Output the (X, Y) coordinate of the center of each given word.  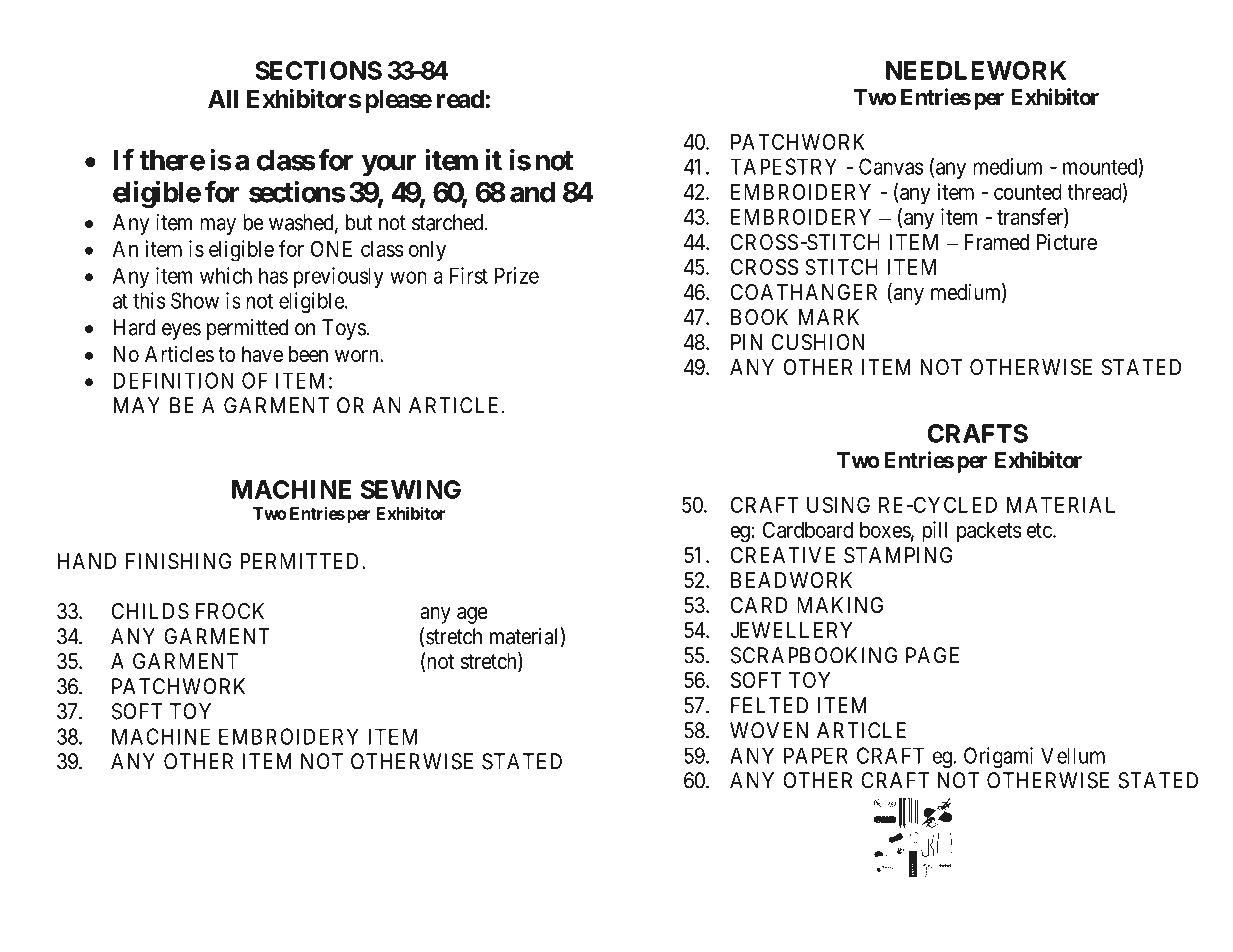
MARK (829, 317)
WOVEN (769, 730)
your (389, 165)
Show (195, 300)
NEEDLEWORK (976, 70)
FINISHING (179, 561)
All (223, 99)
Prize (517, 275)
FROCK (230, 611)
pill (934, 532)
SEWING (411, 489)
